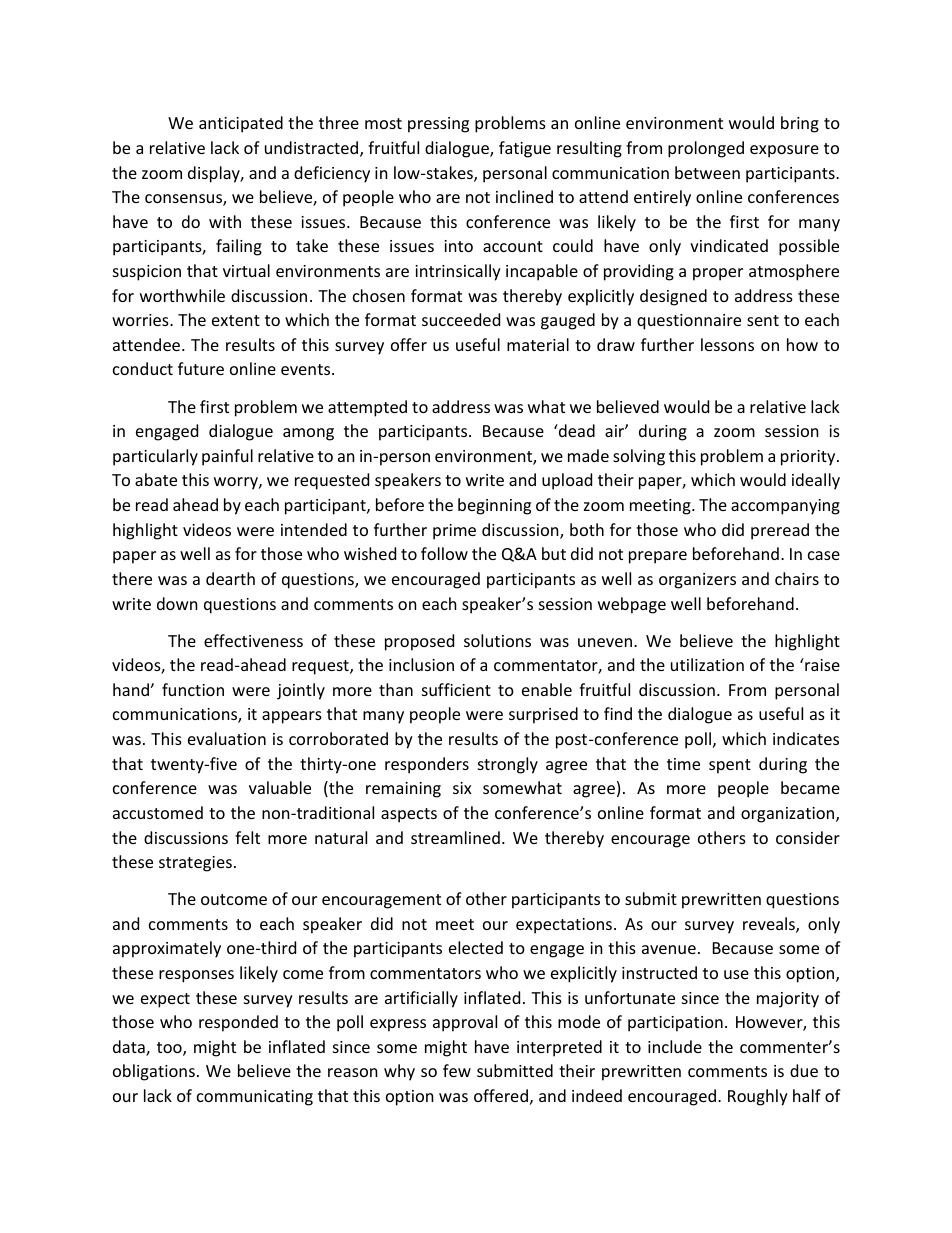 The width and height of the screenshot is (952, 1233). What do you see at coordinates (809, 458) in the screenshot?
I see `priority` at bounding box center [809, 458].
